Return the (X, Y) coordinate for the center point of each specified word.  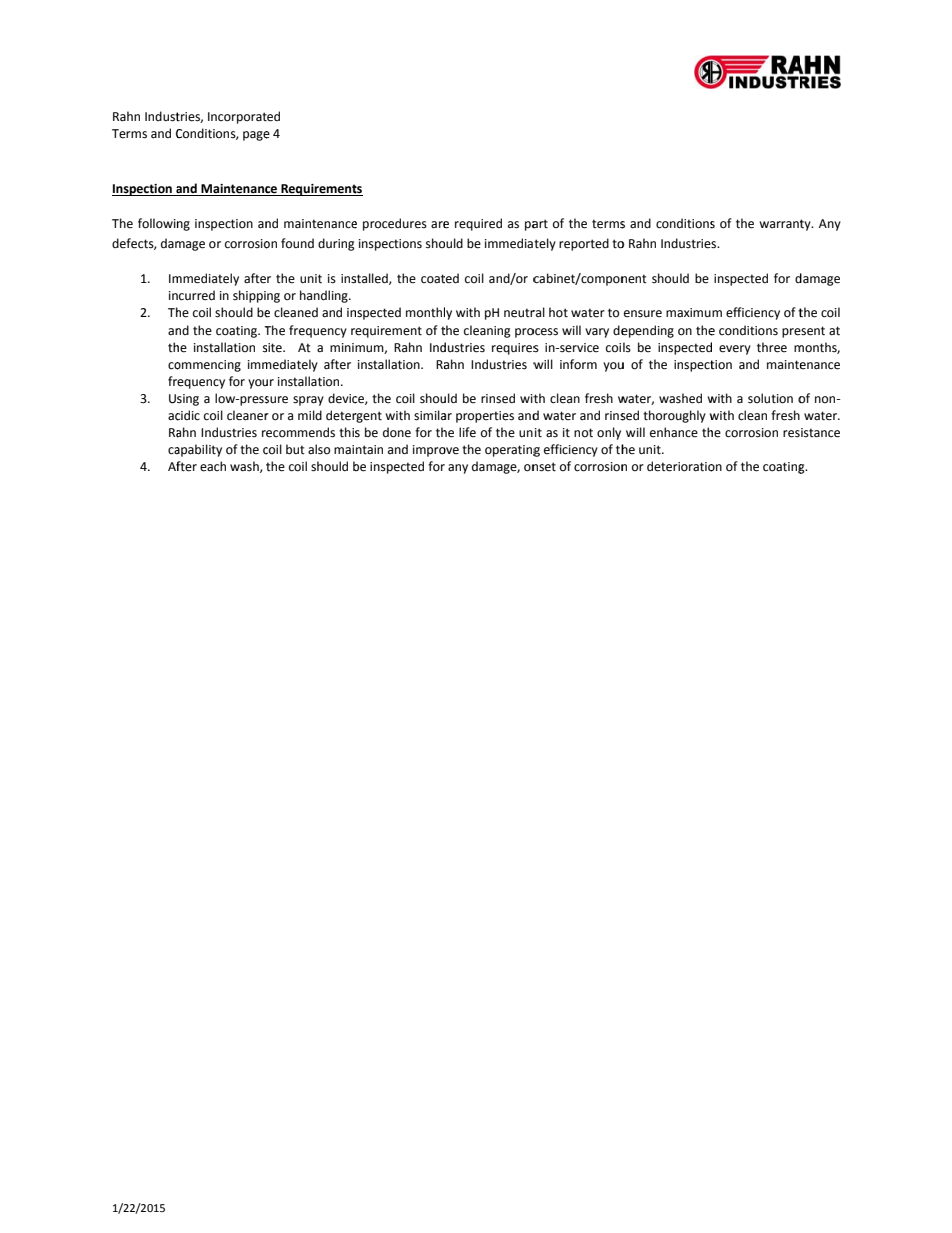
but (295, 449)
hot (558, 312)
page (256, 136)
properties (485, 417)
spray (308, 401)
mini (342, 347)
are (440, 225)
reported (584, 244)
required (478, 224)
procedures (395, 224)
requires (515, 349)
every (735, 350)
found (297, 243)
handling (325, 296)
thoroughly (674, 416)
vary (597, 333)
